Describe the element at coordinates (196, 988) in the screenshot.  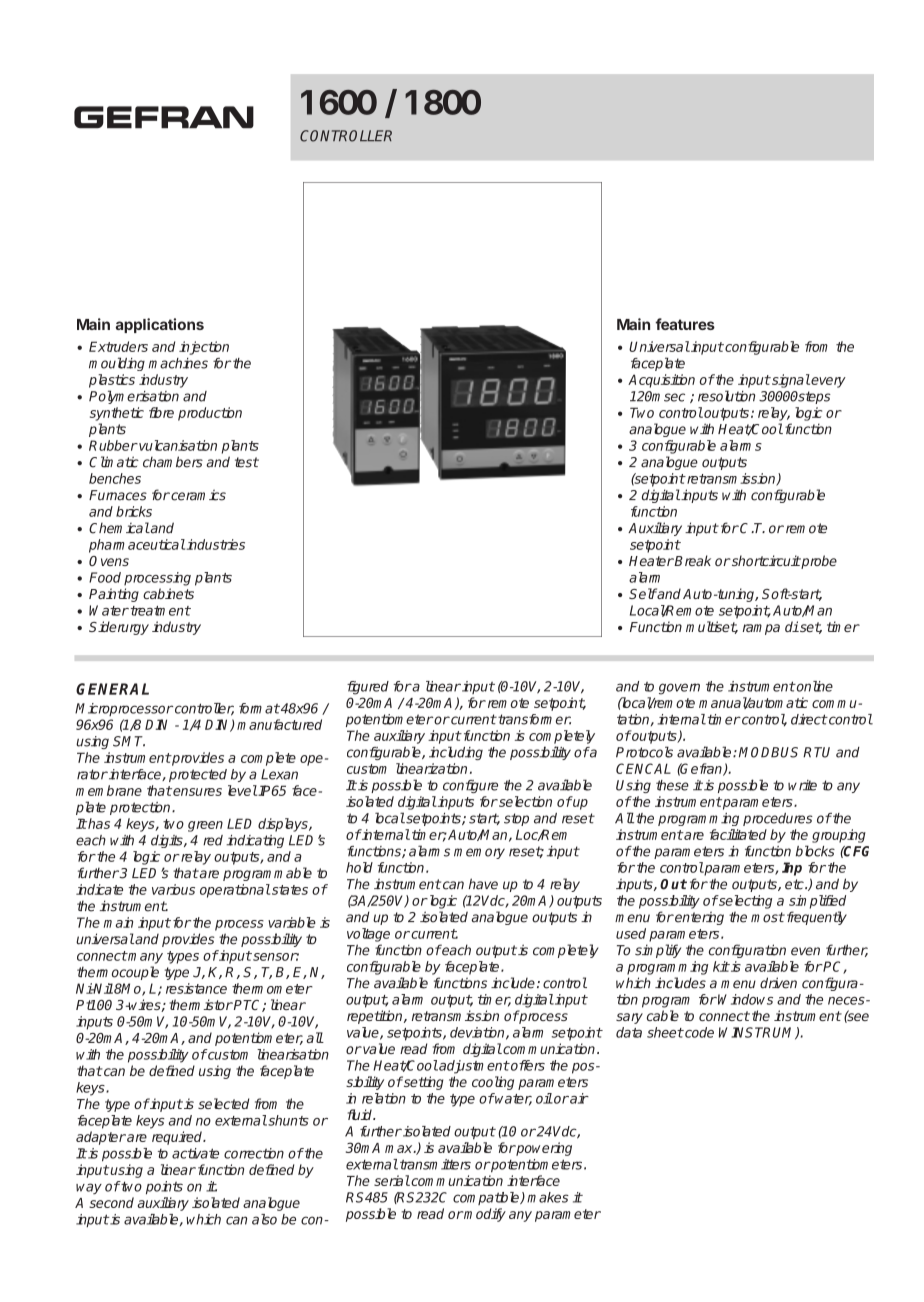
I see `resistance` at that location.
